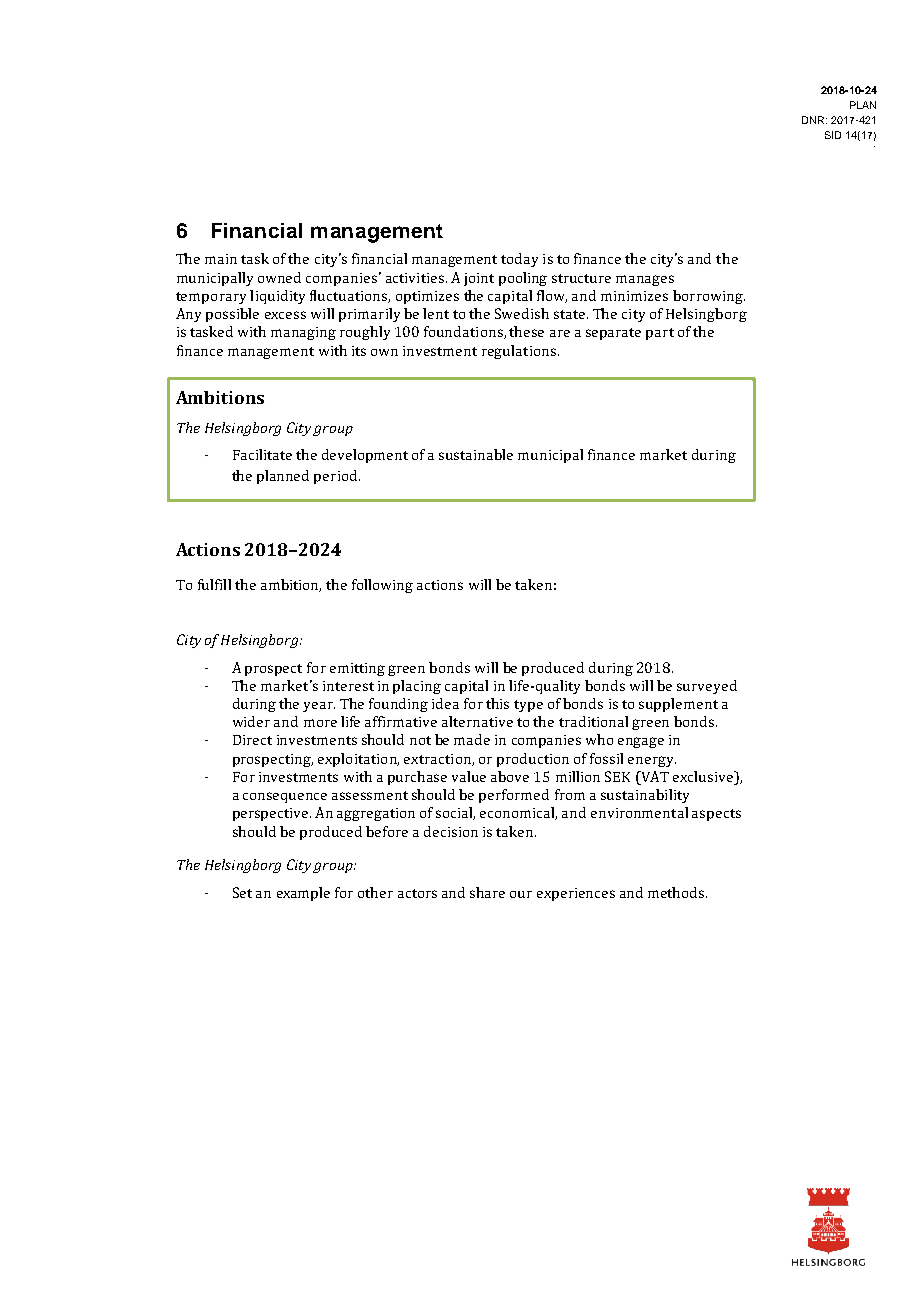  I want to click on surveyed, so click(707, 687).
